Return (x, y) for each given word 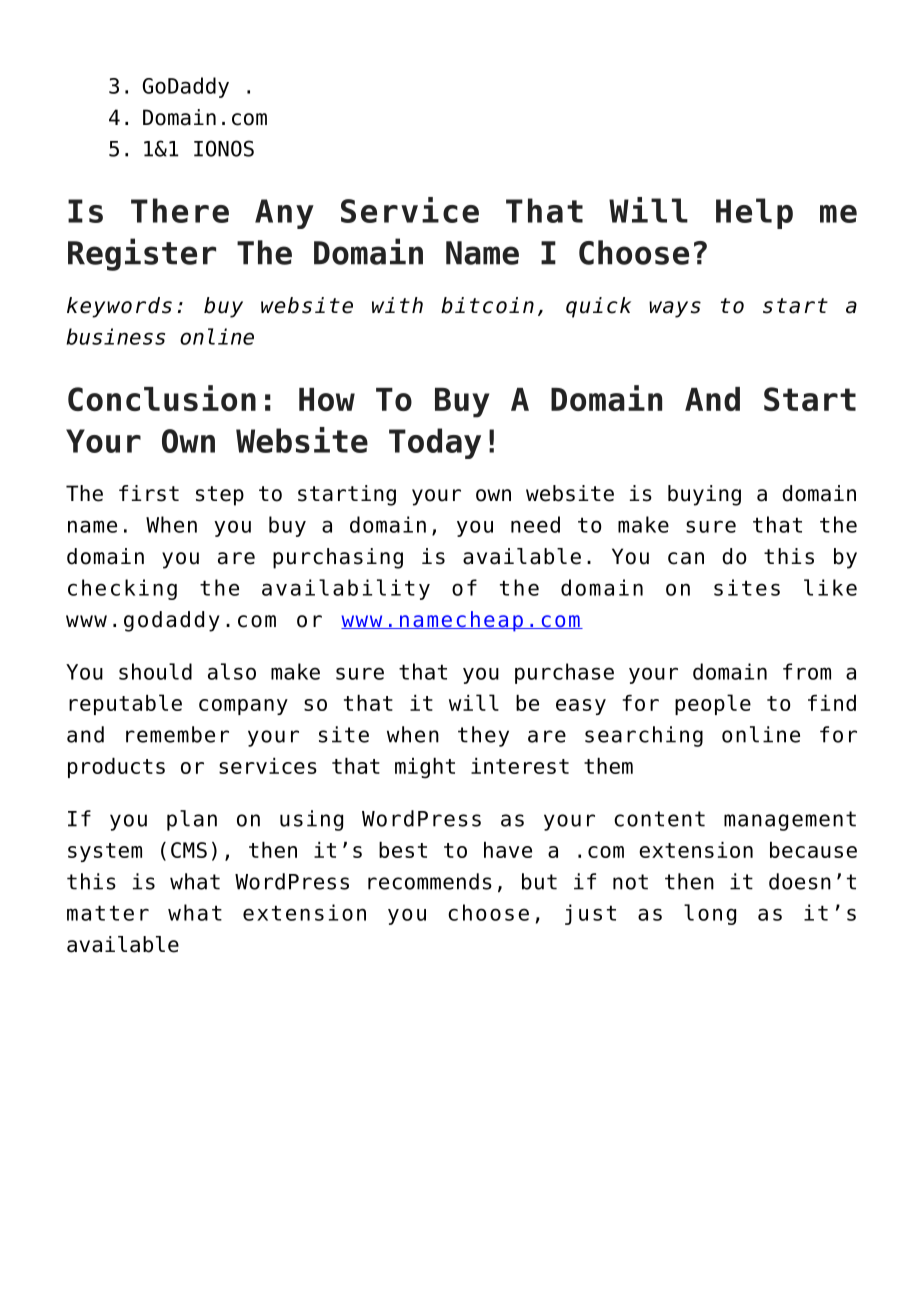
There (180, 210)
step (220, 496)
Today (435, 443)
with (397, 305)
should (155, 671)
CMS (189, 850)
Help (754, 213)
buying (704, 495)
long (710, 914)
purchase (564, 673)
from (807, 671)
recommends (430, 881)
